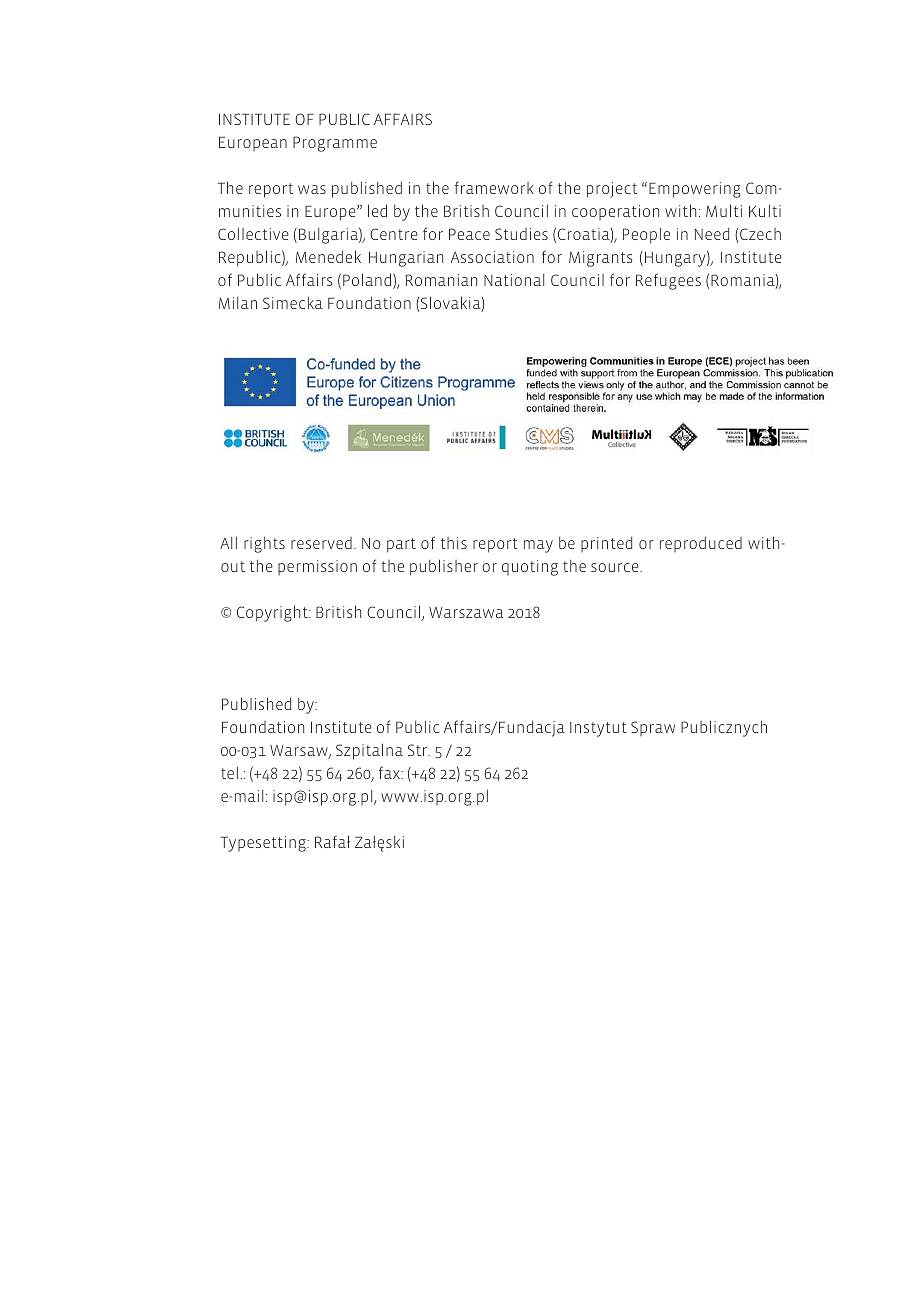  What do you see at coordinates (312, 189) in the screenshot?
I see `was` at bounding box center [312, 189].
